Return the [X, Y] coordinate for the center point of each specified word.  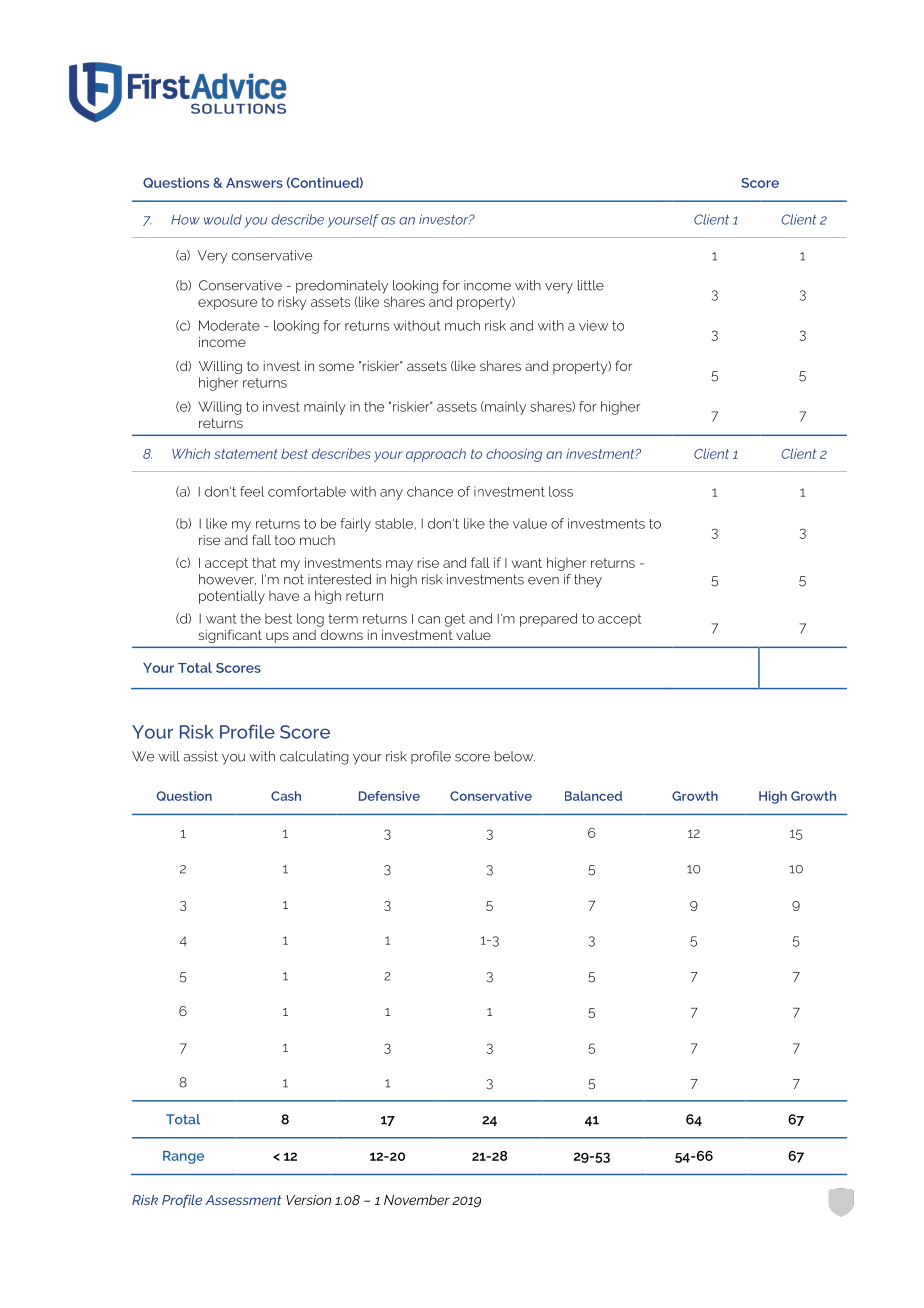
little [591, 285]
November [417, 1200]
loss [561, 491]
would [223, 219]
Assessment [243, 1200]
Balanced [593, 796]
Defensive [389, 796]
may [399, 565]
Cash [286, 796]
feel [252, 491]
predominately [342, 287]
